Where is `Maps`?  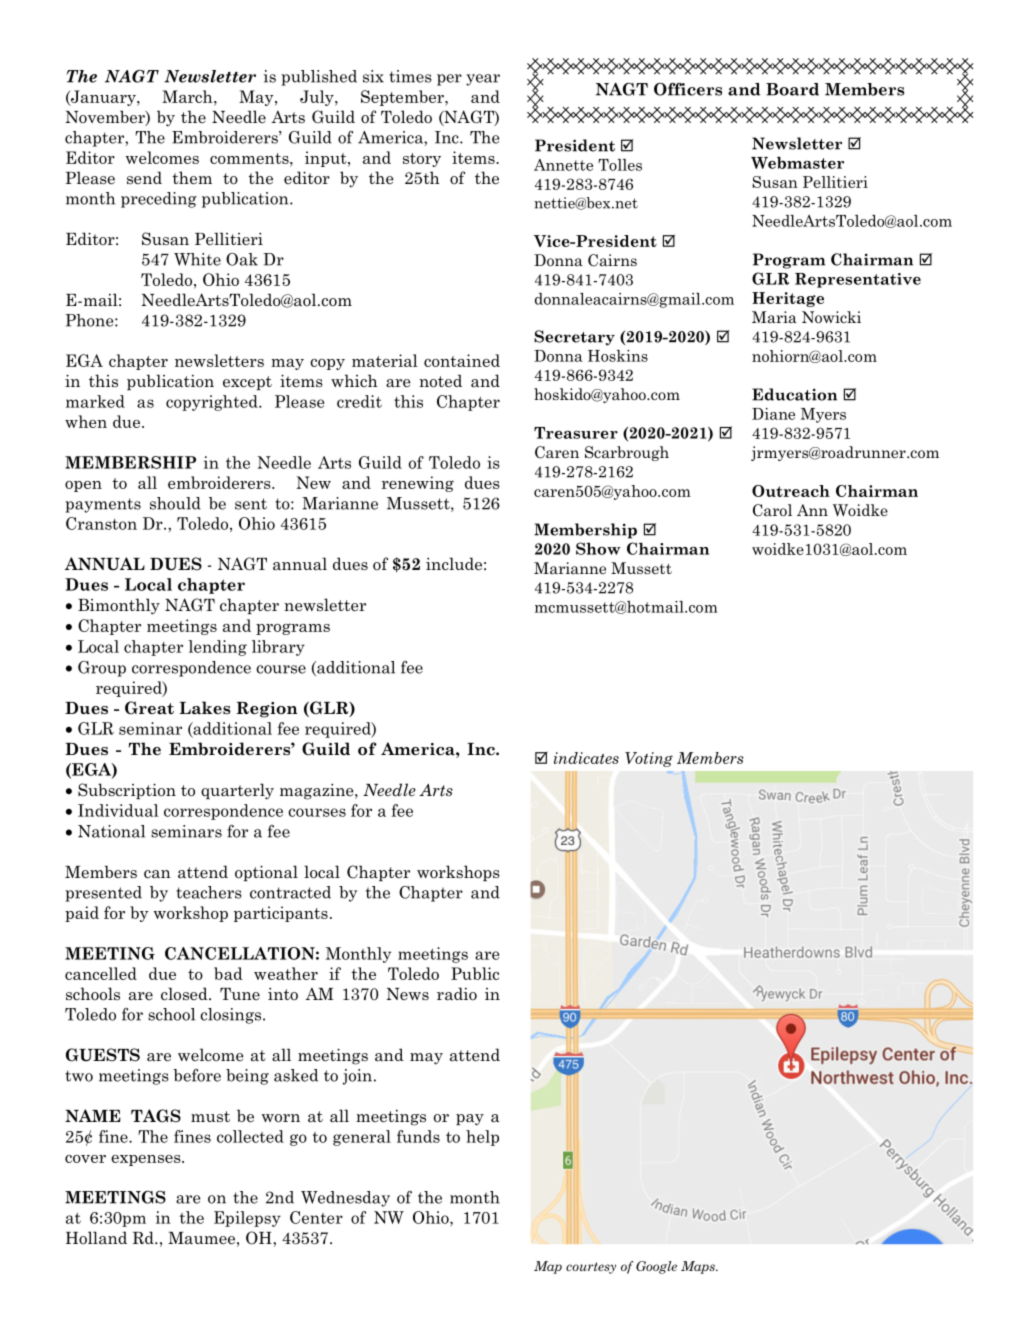 Maps is located at coordinates (699, 1267).
